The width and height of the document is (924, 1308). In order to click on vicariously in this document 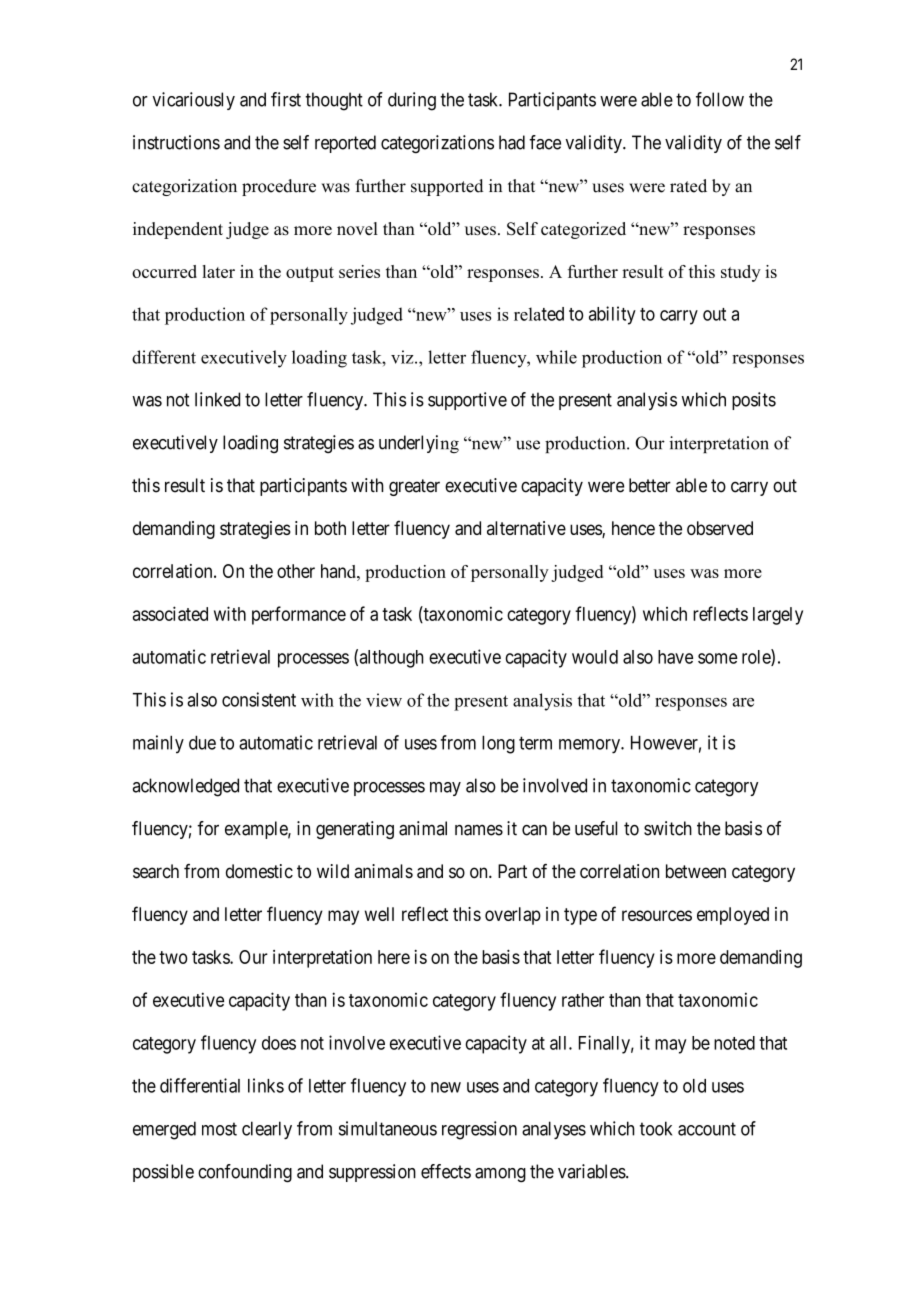, I will do `click(193, 101)`.
